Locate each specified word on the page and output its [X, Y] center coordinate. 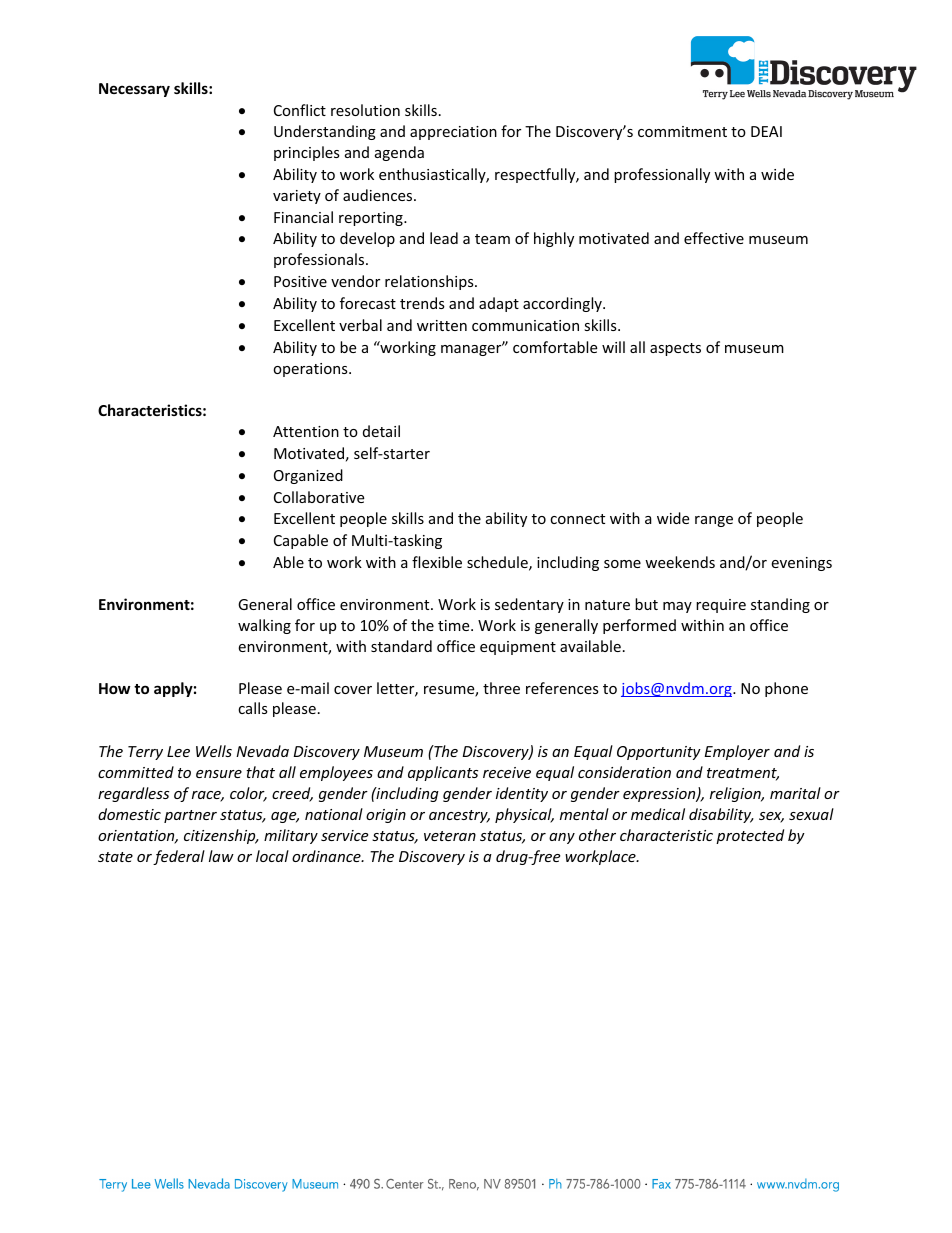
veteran [450, 836]
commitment [682, 131]
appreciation [453, 133]
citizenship [221, 836]
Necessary [134, 90]
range [714, 521]
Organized [308, 476]
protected [750, 836]
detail [381, 431]
